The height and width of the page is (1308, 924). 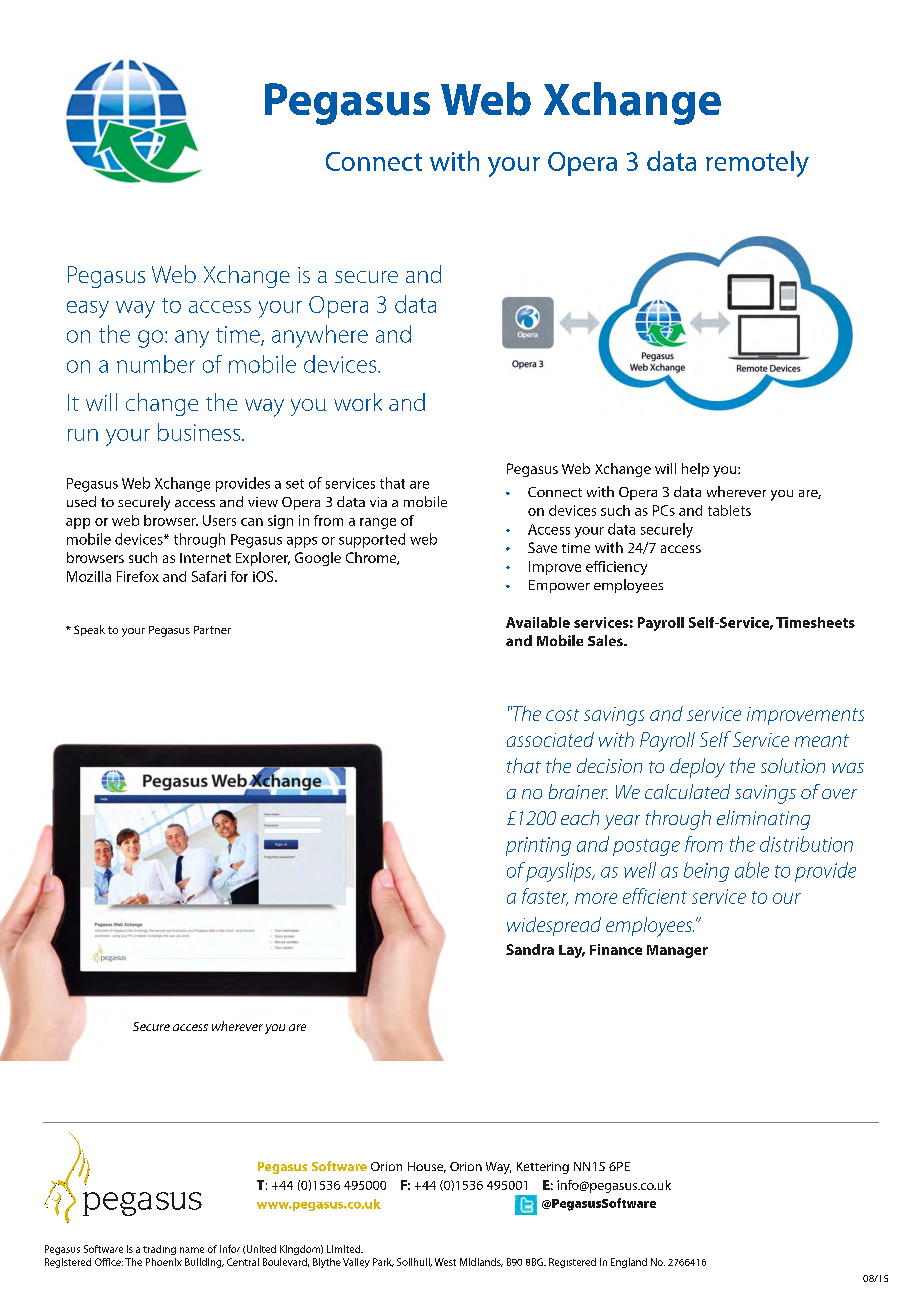 What do you see at coordinates (212, 630) in the page?
I see `Partner` at bounding box center [212, 630].
